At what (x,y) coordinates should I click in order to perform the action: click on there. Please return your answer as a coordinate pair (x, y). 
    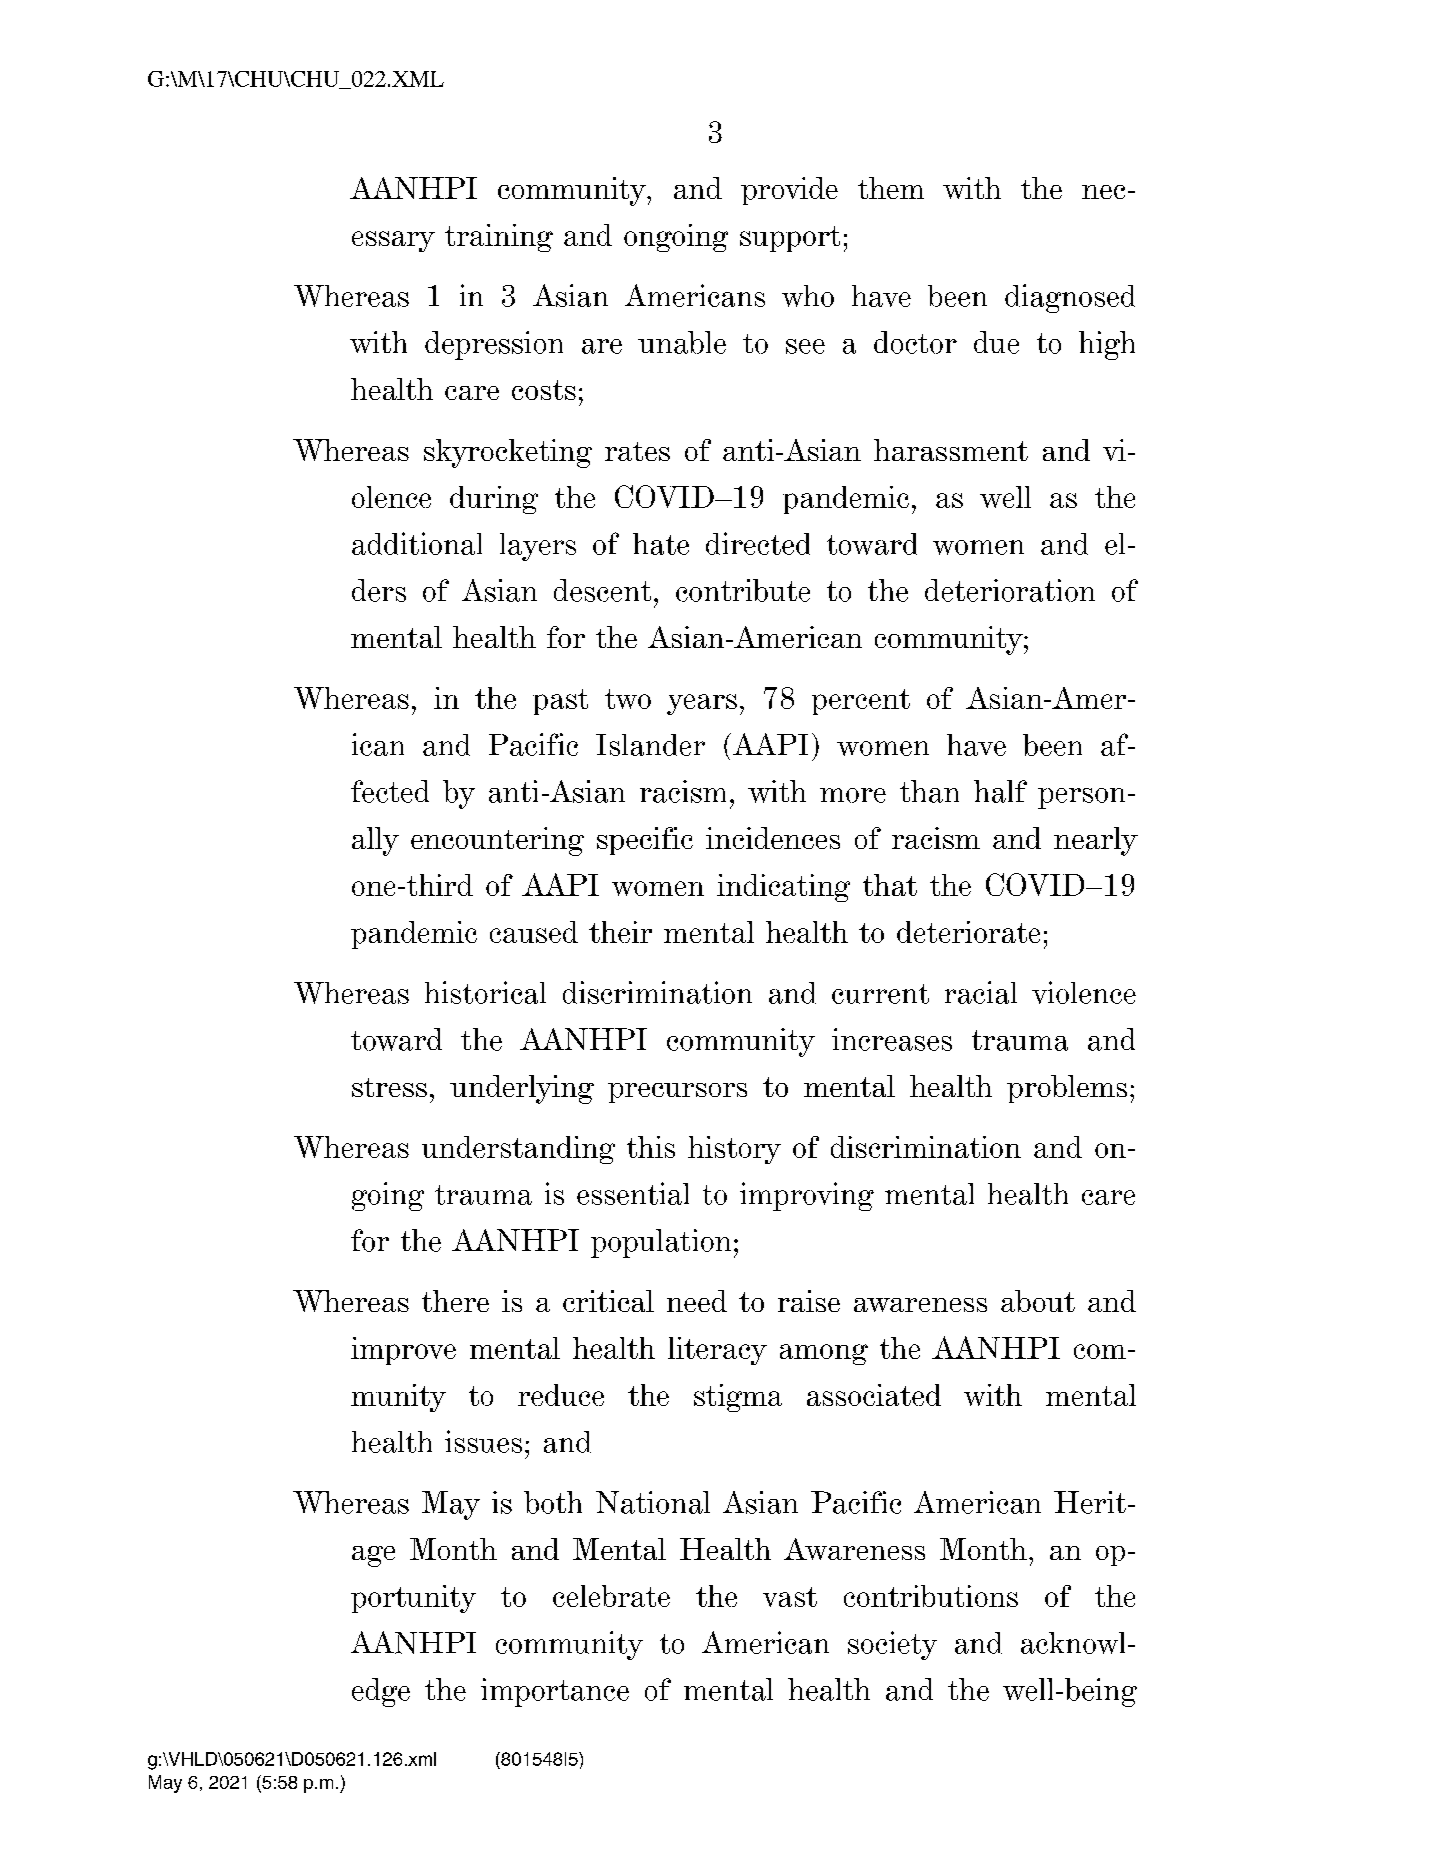
    Looking at the image, I should click on (455, 1301).
